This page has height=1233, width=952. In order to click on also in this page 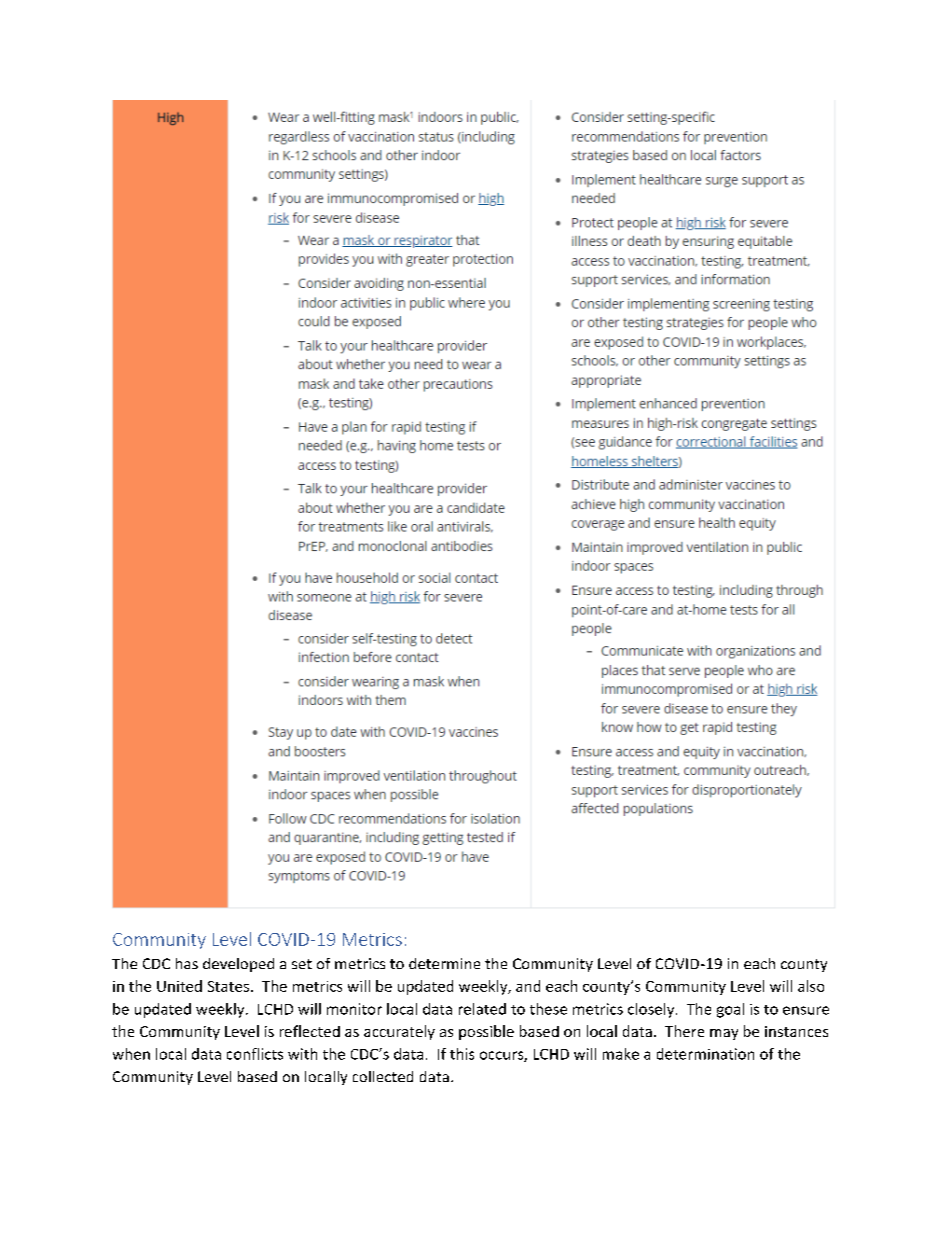, I will do `click(811, 986)`.
